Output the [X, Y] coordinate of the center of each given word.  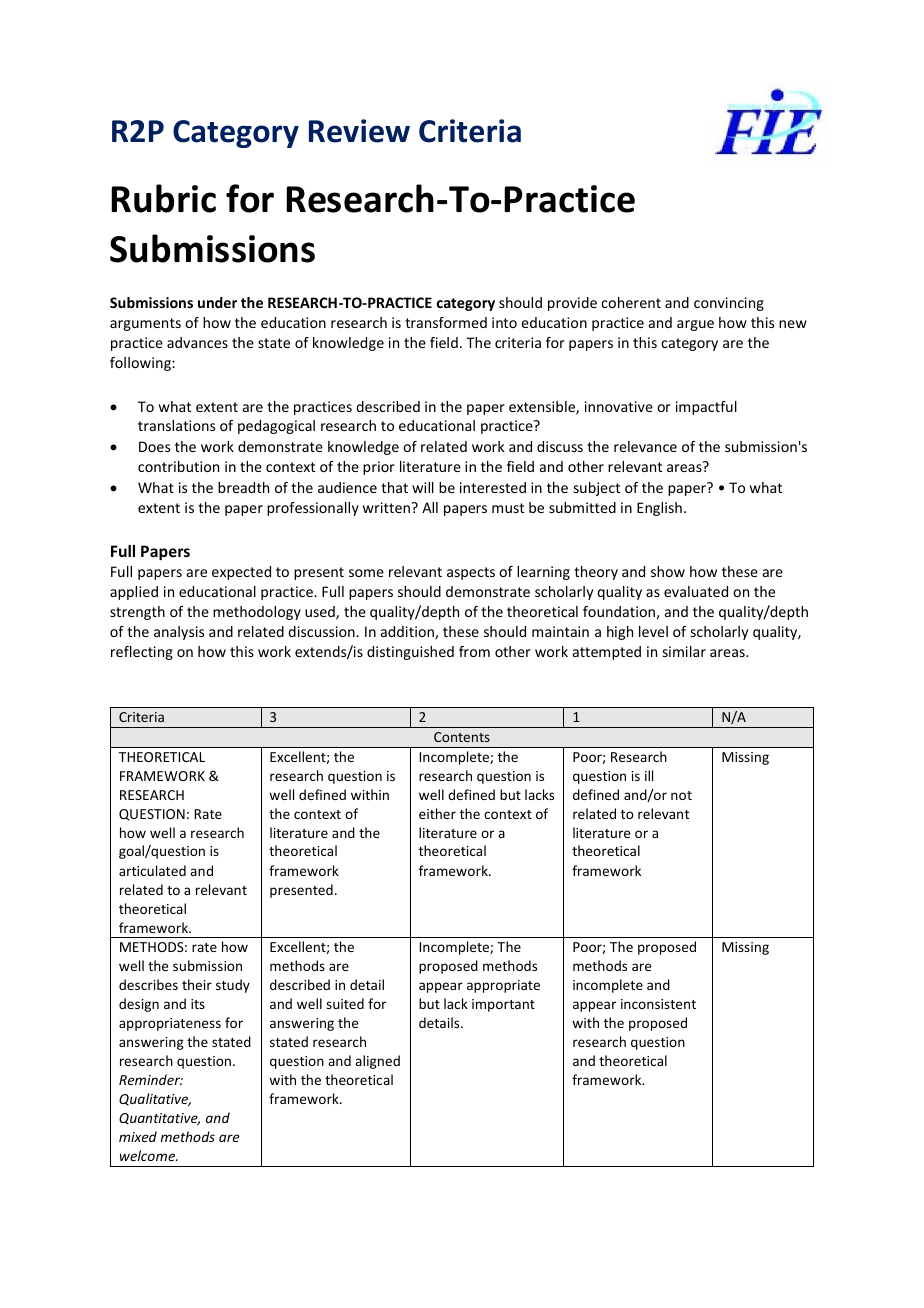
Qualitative [155, 1099]
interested [493, 487]
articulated [152, 870]
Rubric [163, 198]
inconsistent [658, 1004]
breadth [243, 487]
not [681, 795]
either [437, 813]
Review [359, 131]
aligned [377, 1062]
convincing [729, 304]
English [659, 509]
